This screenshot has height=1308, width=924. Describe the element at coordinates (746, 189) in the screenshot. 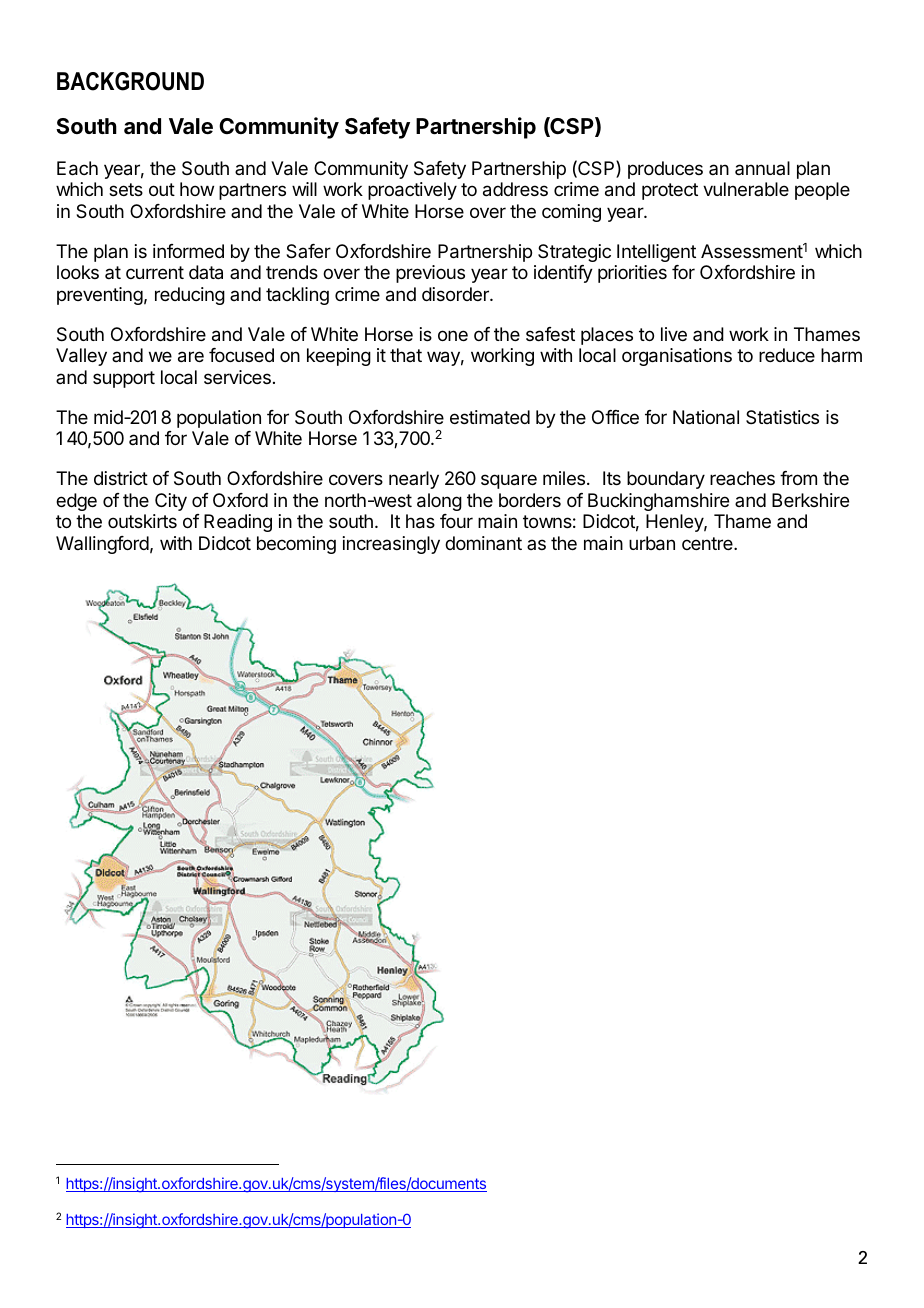

I see `vulnerable` at that location.
